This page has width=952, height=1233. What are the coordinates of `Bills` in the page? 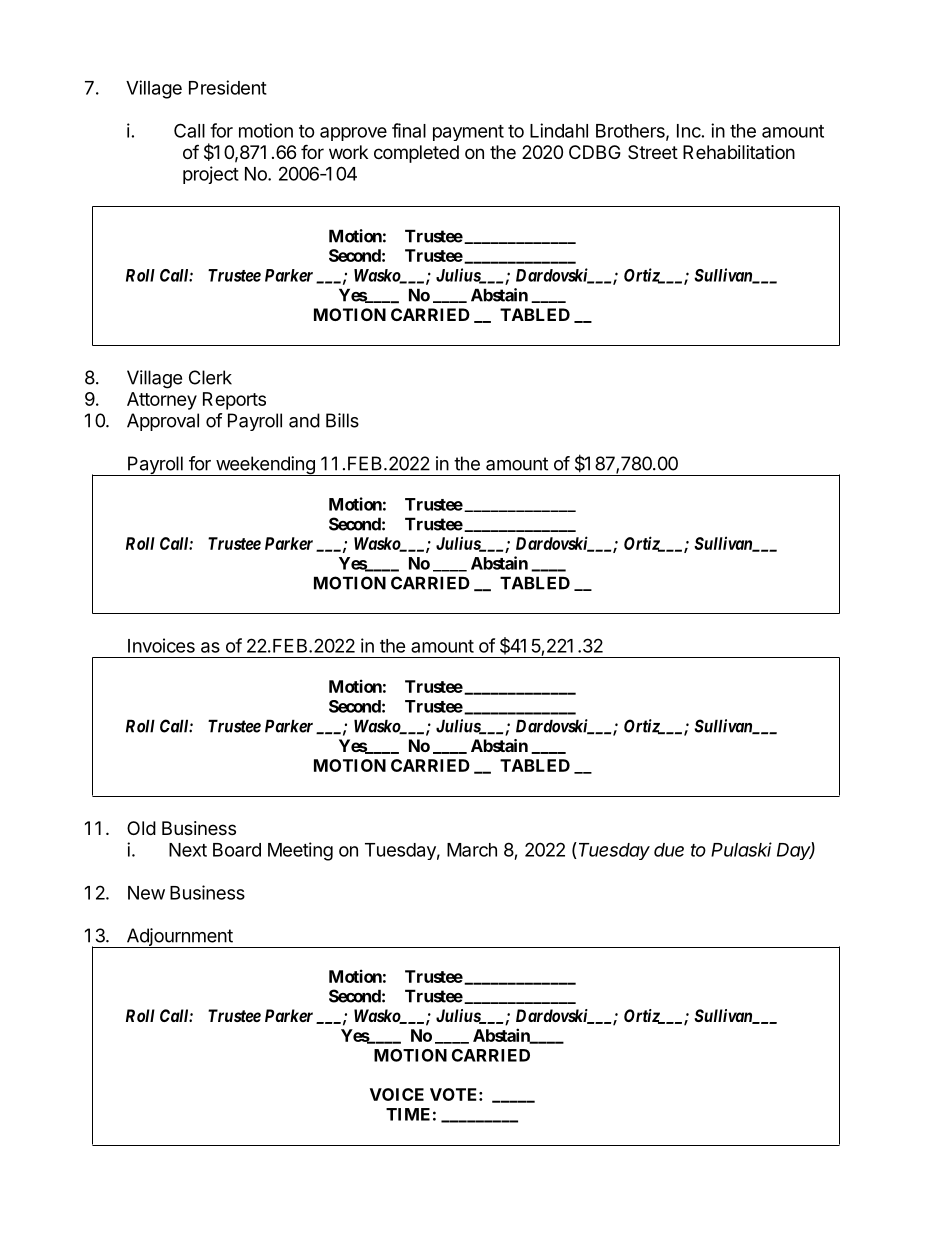 It's located at (342, 420).
